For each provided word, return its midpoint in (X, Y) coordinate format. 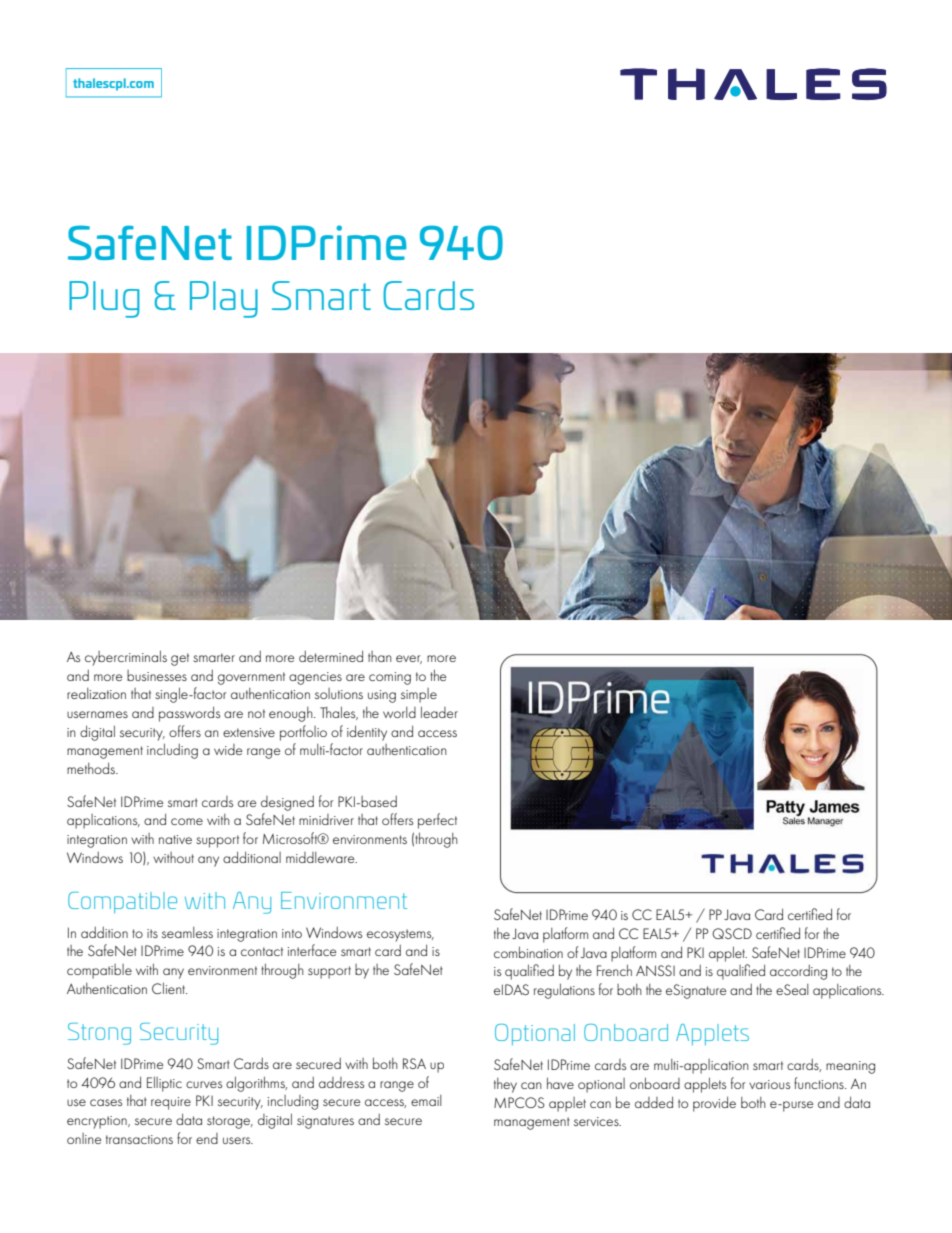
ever (409, 659)
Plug (104, 299)
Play (224, 299)
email (426, 1100)
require (171, 1103)
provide (714, 1104)
